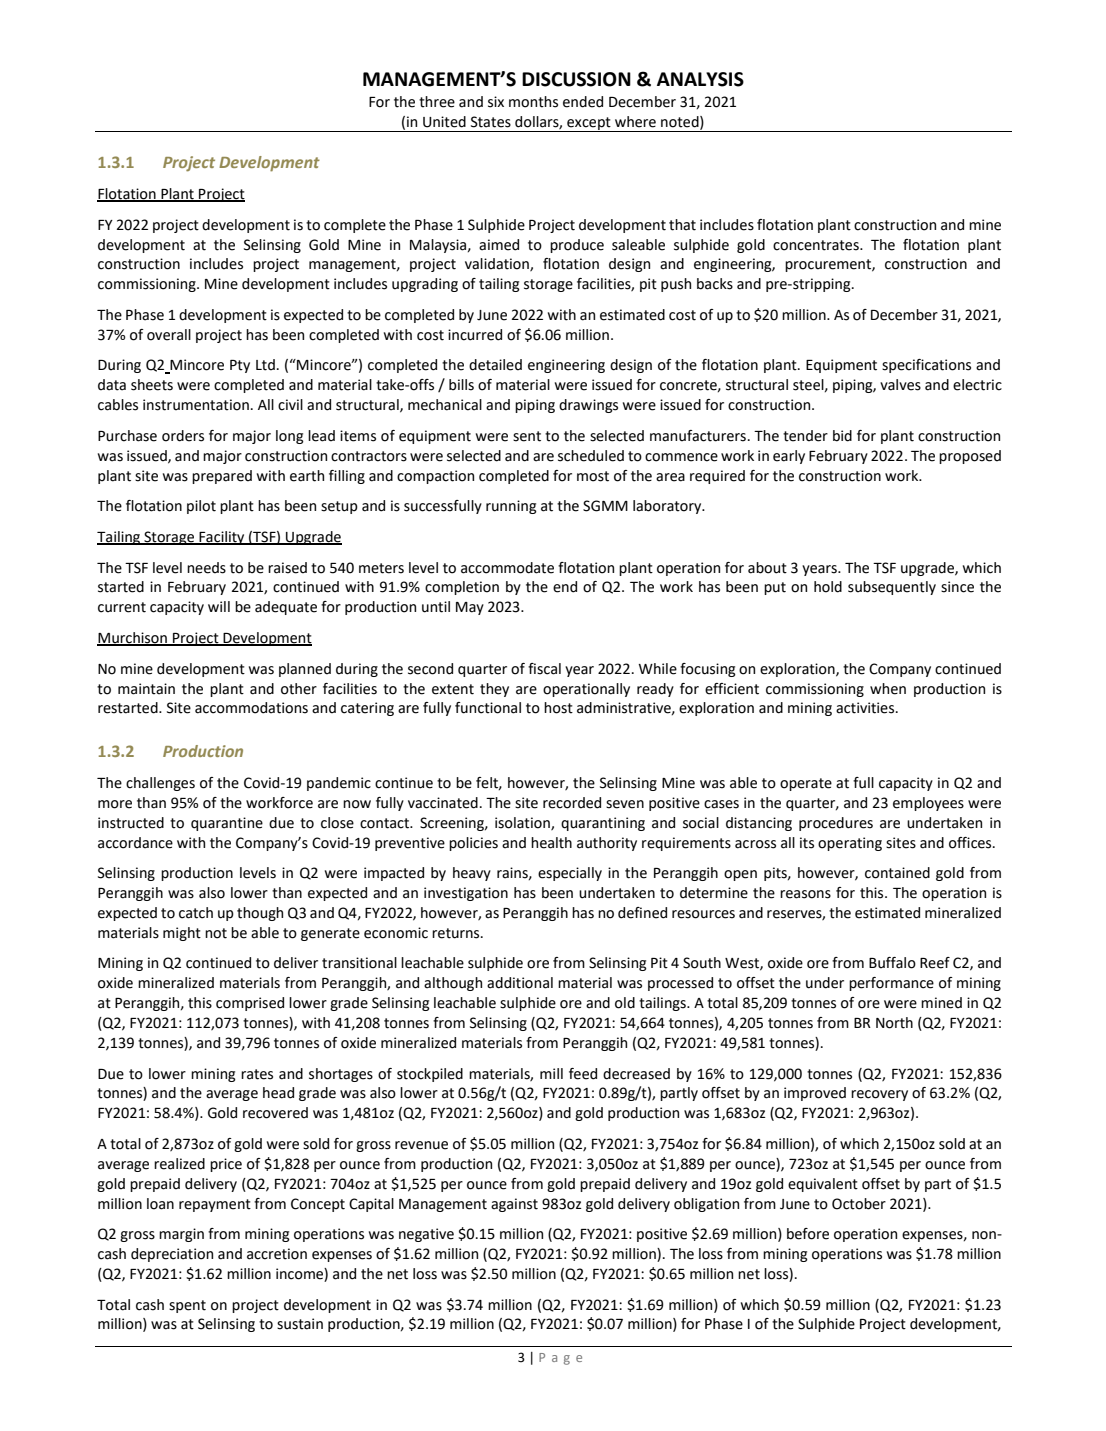 This page has height=1431, width=1106. Describe the element at coordinates (520, 983) in the page. I see `additional` at that location.
